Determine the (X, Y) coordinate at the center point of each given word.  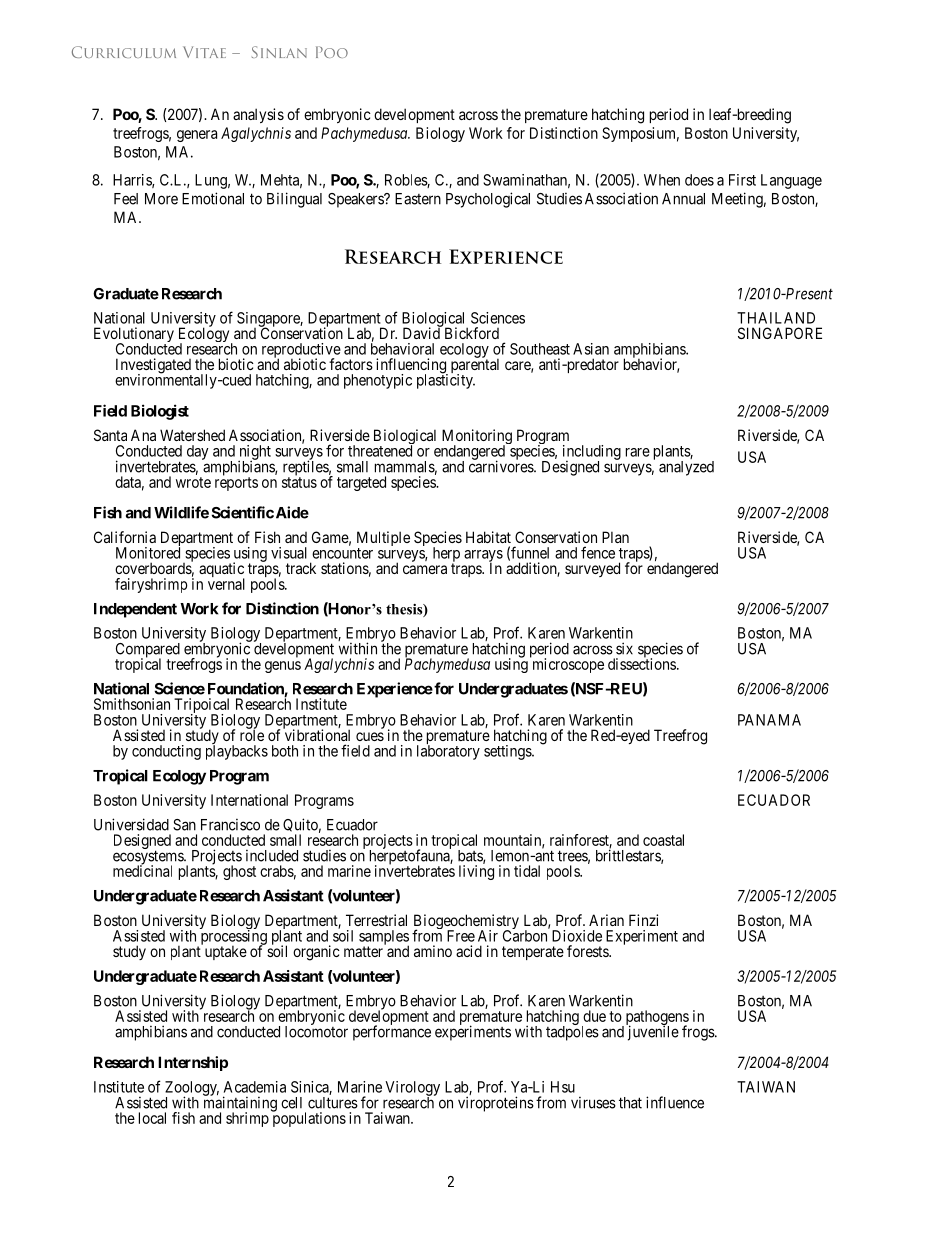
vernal (226, 584)
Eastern (418, 199)
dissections (642, 663)
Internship (193, 1063)
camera (425, 569)
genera (197, 136)
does (699, 180)
